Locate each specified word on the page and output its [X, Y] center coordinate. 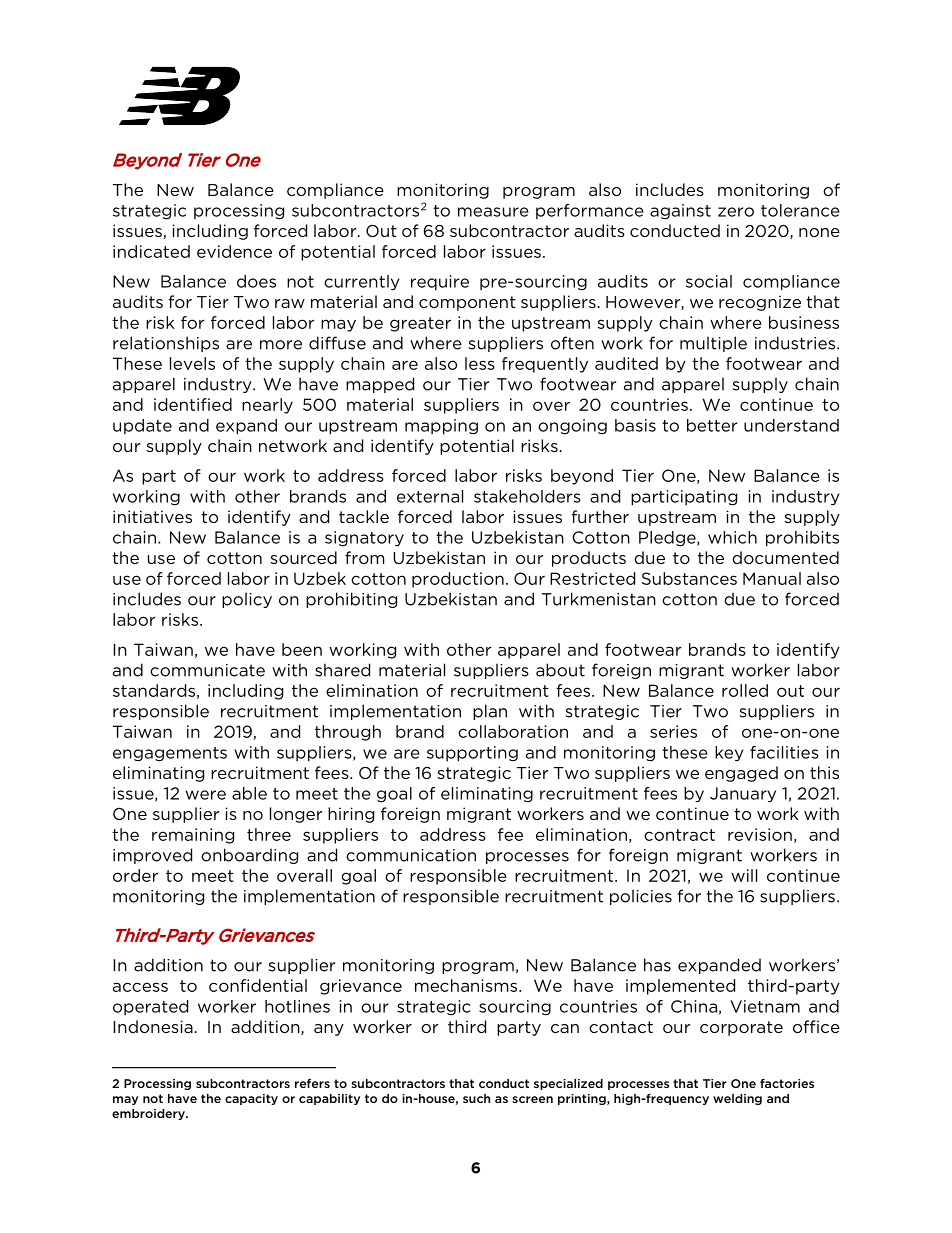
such [476, 1098]
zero [736, 212]
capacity [251, 1099]
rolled [745, 690]
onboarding [249, 856]
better [712, 425]
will [744, 875]
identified [193, 404]
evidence [234, 251]
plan [490, 712]
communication [411, 855]
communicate [207, 670]
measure [493, 212]
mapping [441, 427]
